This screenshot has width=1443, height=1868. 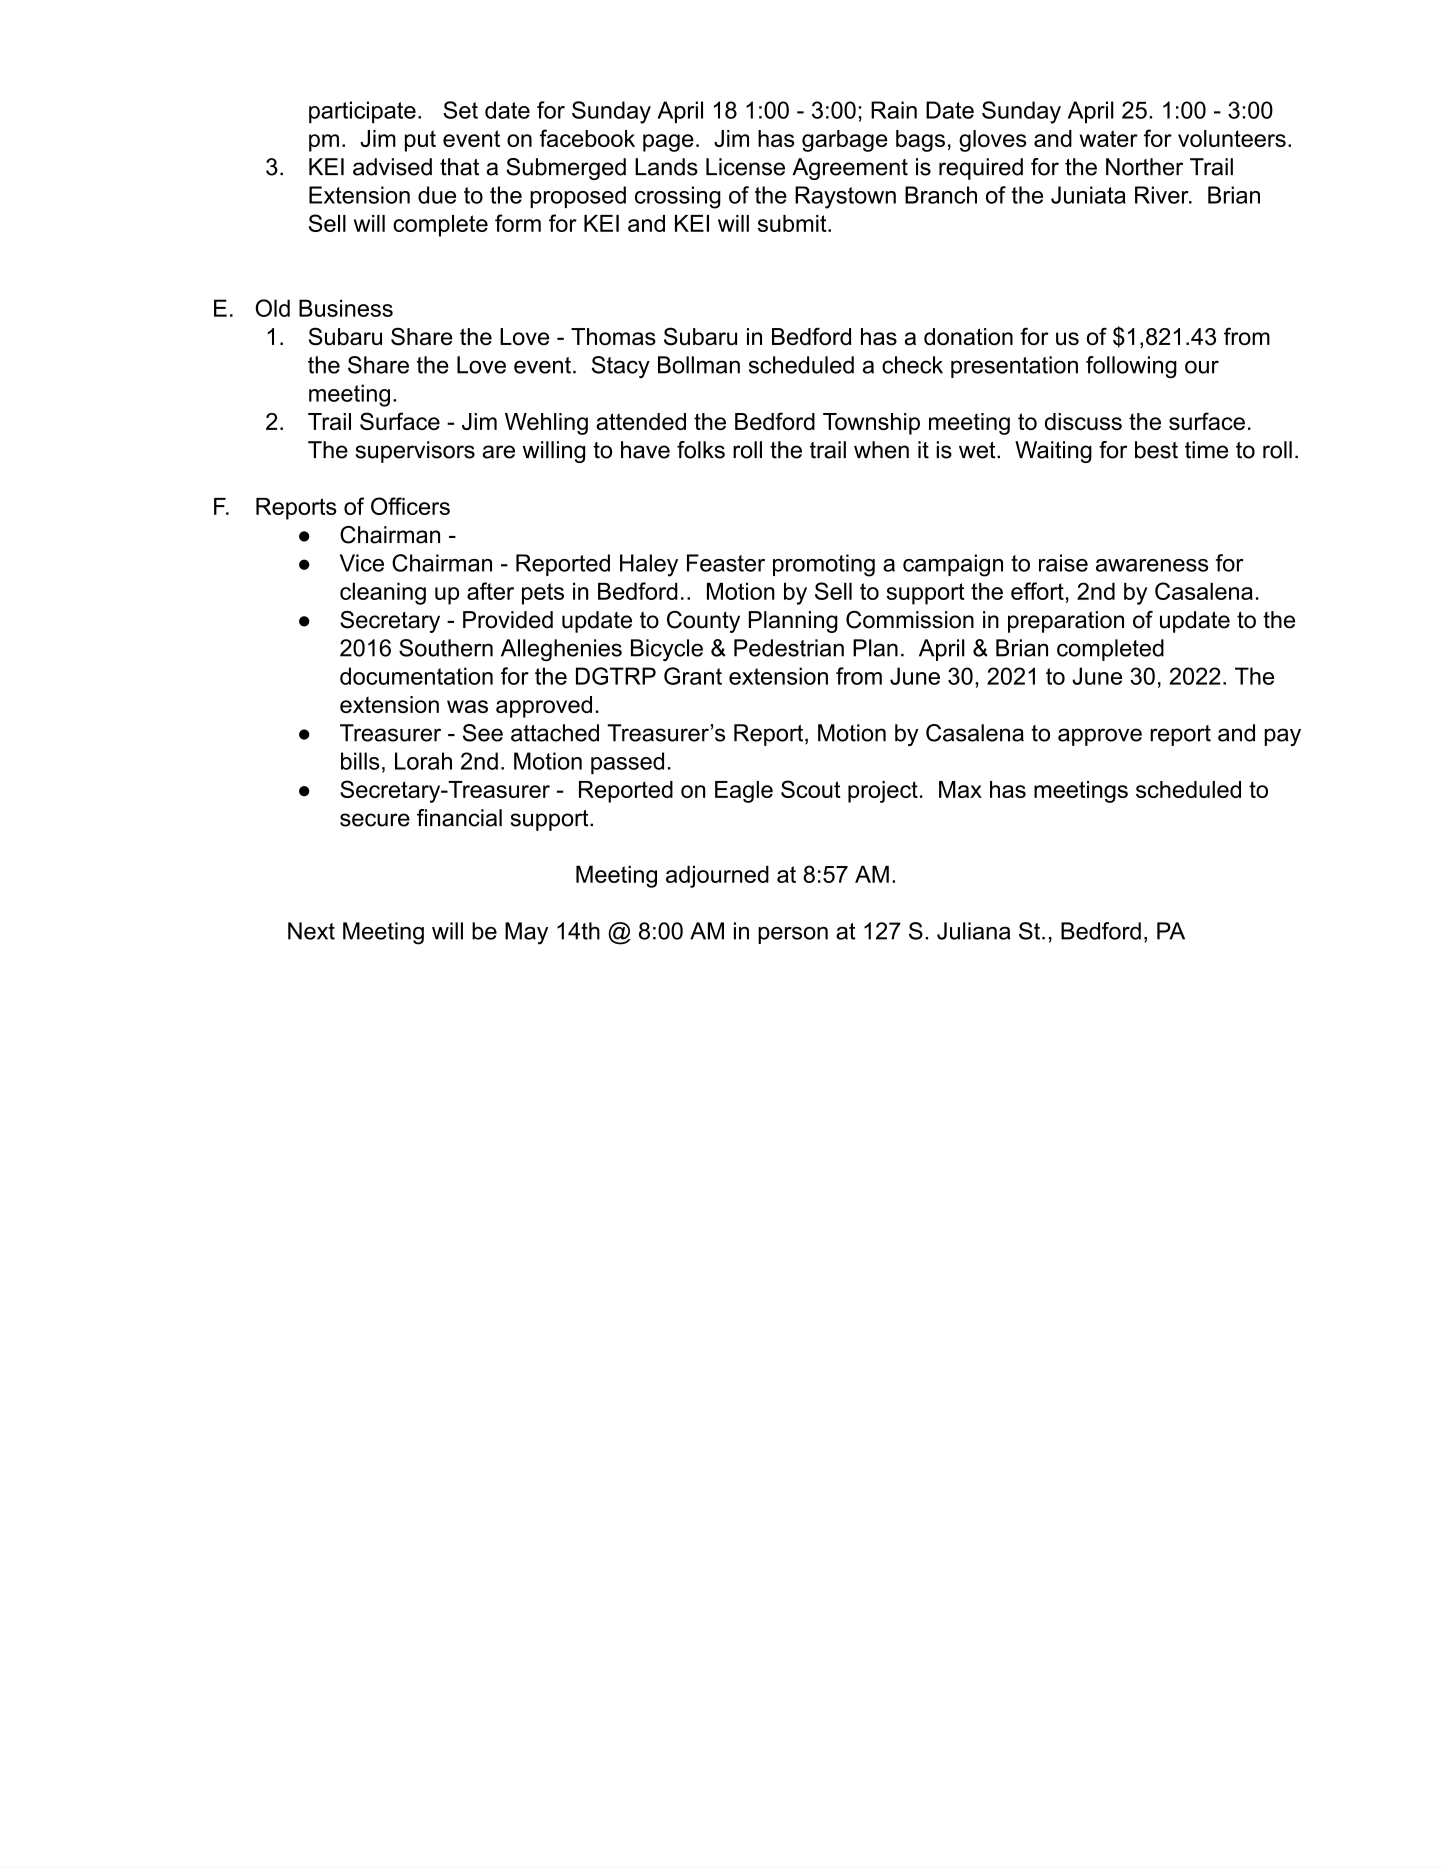 I want to click on was, so click(x=467, y=706).
